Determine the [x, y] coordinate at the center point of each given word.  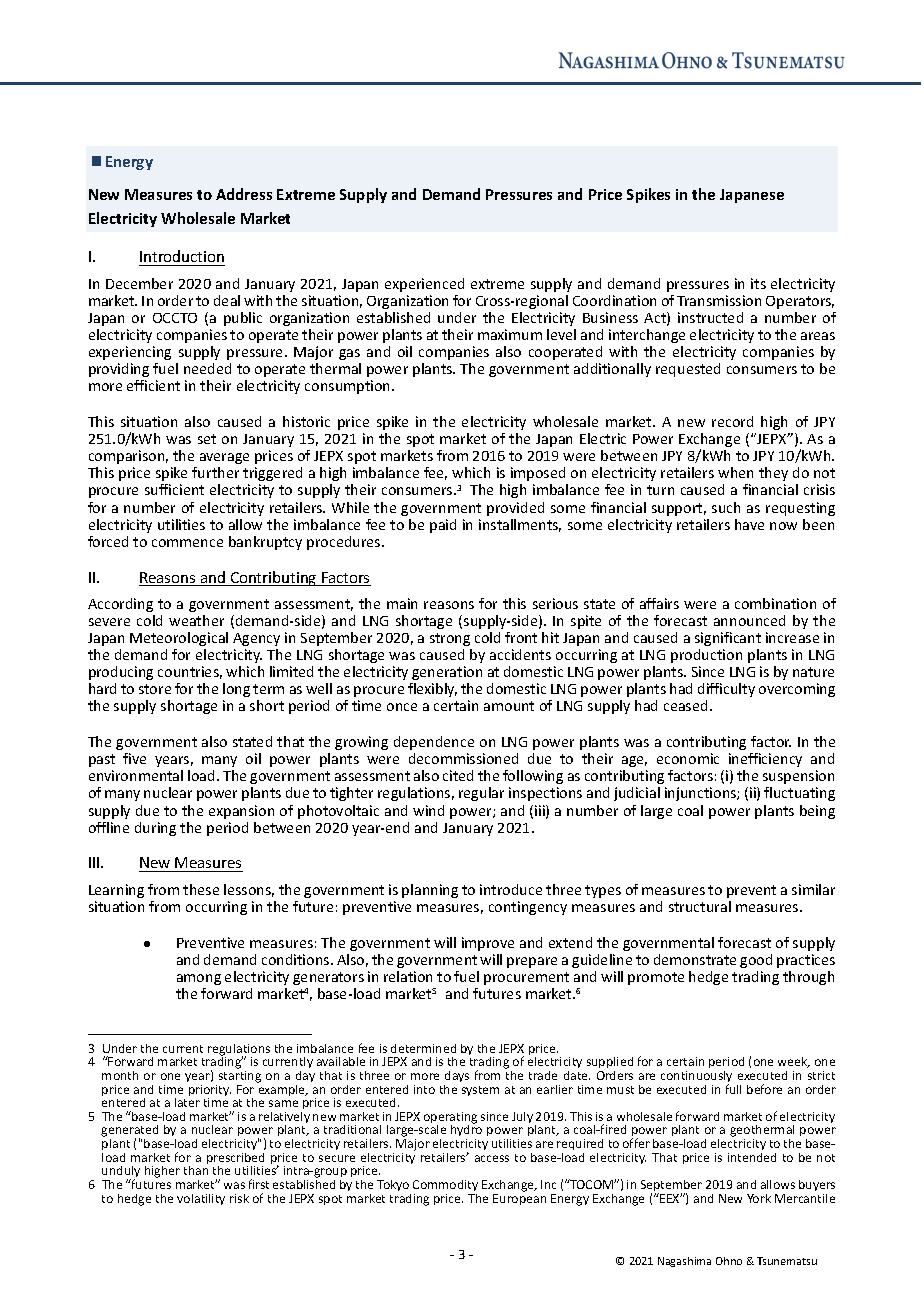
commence [187, 543]
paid [443, 526]
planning [430, 891]
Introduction [182, 258]
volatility [201, 1199]
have [749, 524]
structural [700, 906]
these [201, 889]
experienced [424, 285]
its [758, 283]
